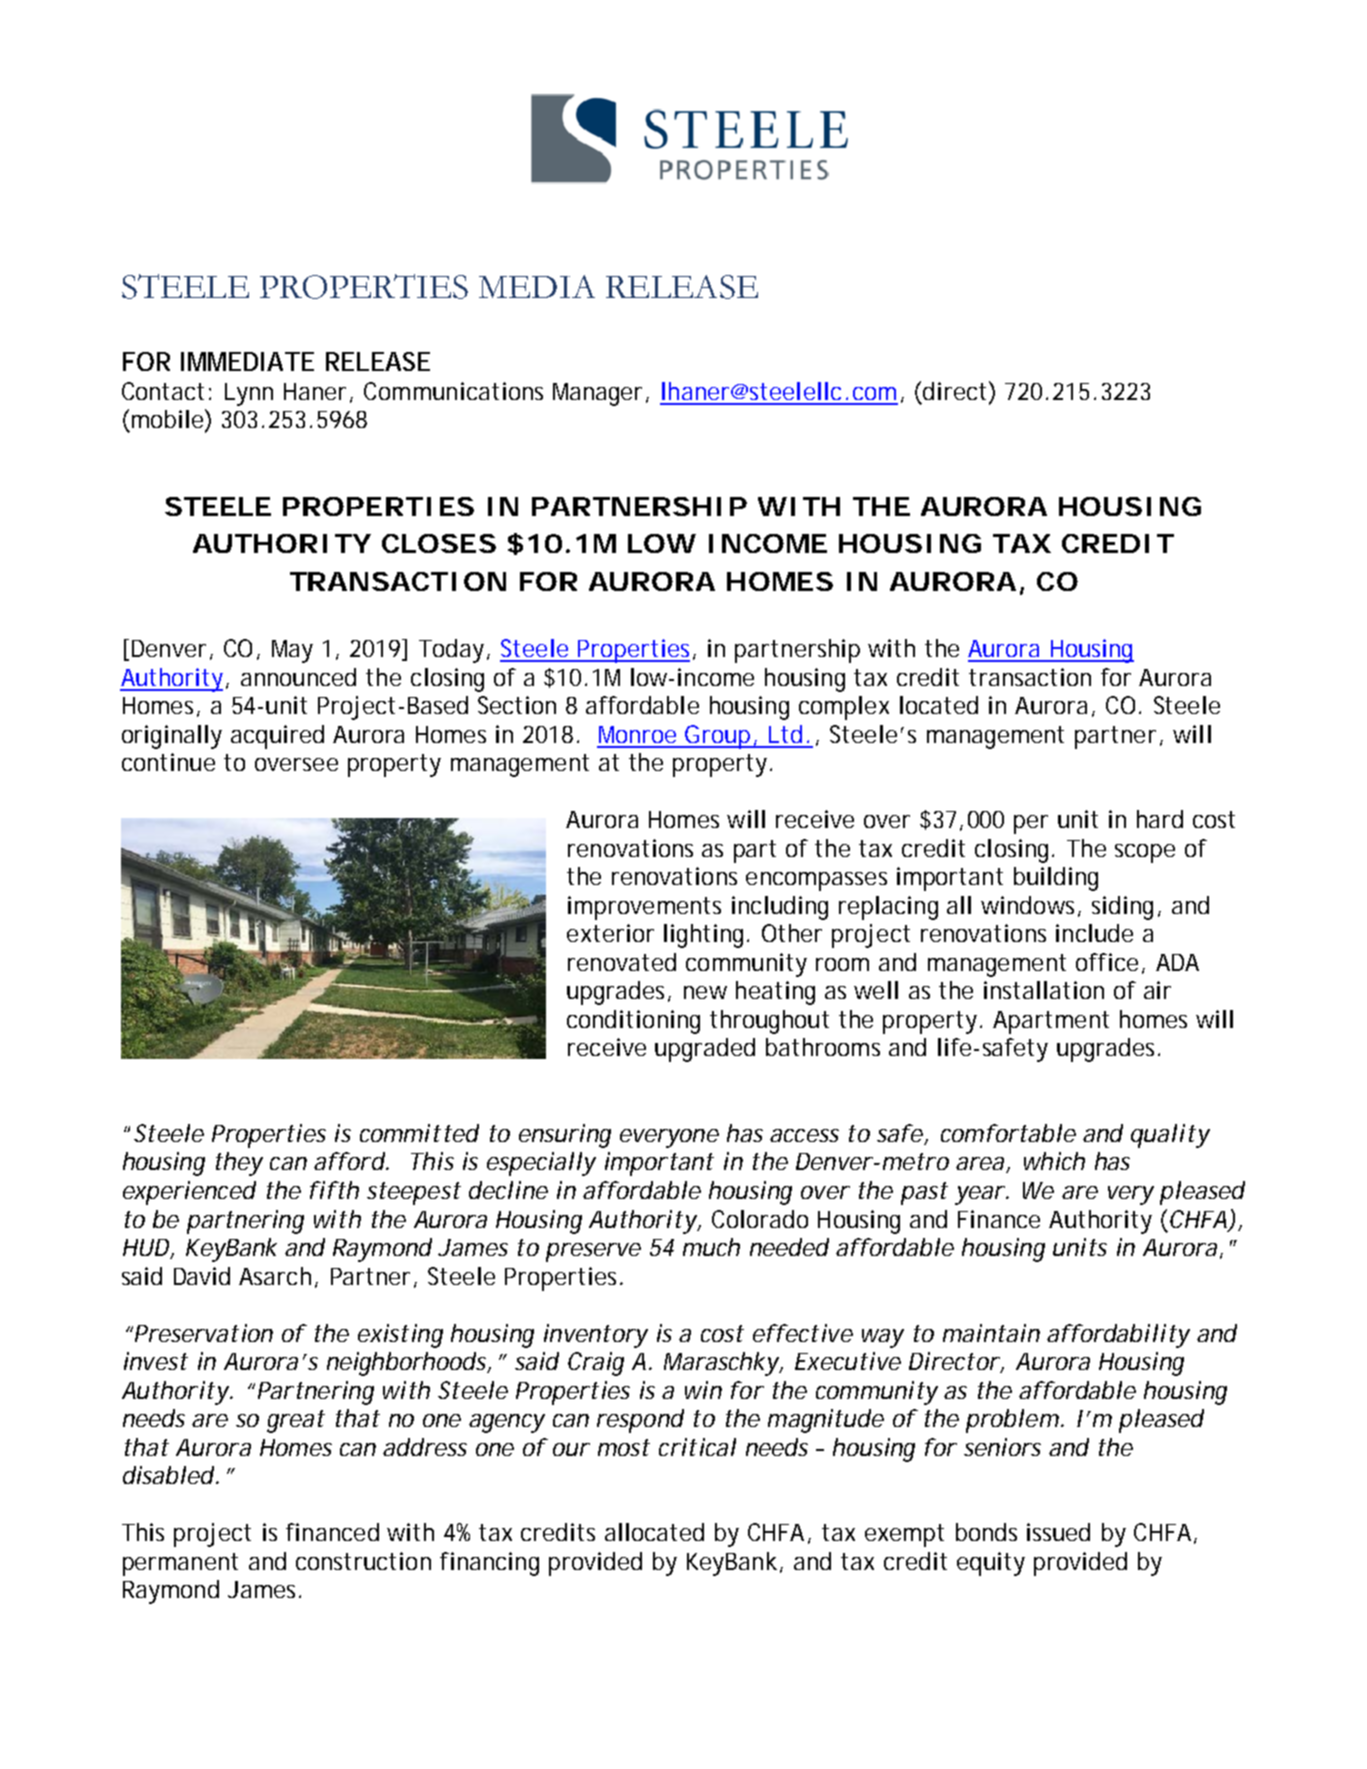  What do you see at coordinates (705, 992) in the page?
I see `new` at bounding box center [705, 992].
